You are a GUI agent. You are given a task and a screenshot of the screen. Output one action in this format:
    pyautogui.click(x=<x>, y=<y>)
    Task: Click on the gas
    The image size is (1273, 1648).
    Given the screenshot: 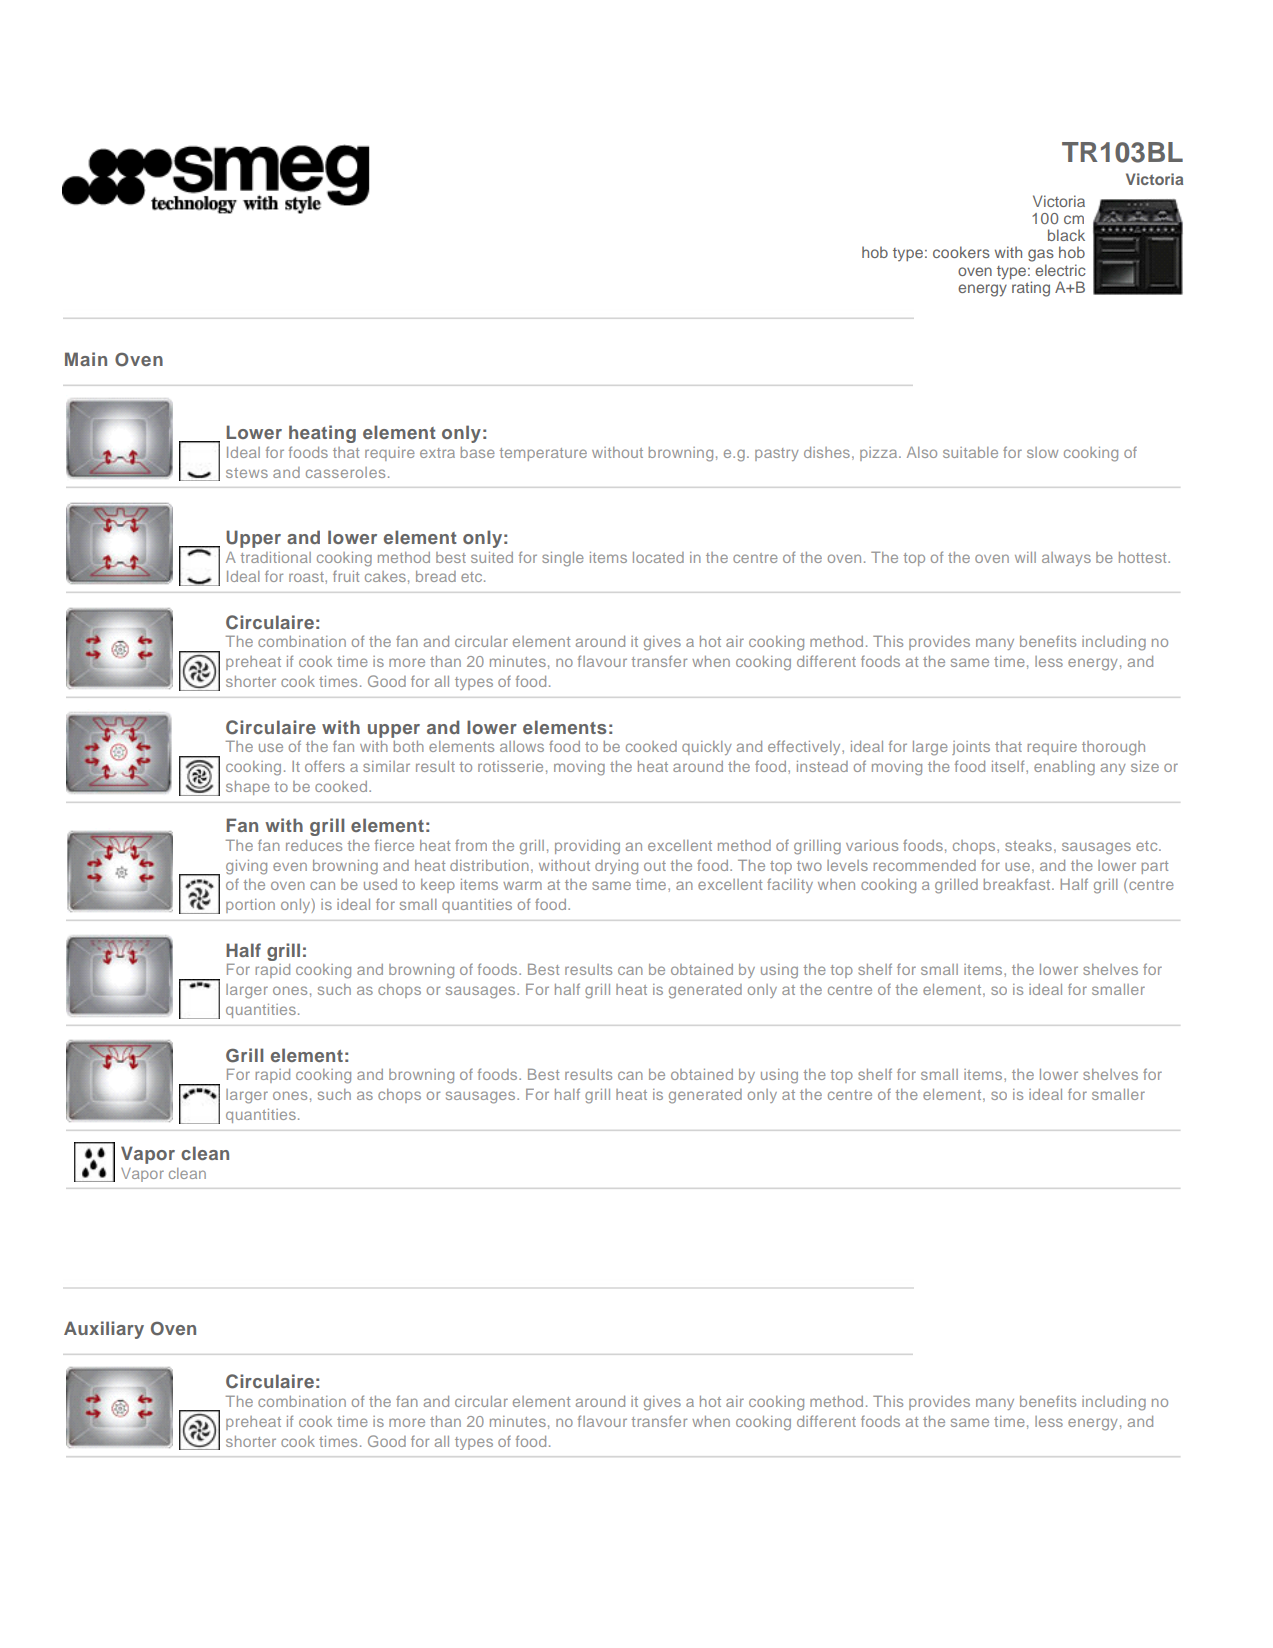 What is the action you would take?
    pyautogui.click(x=1041, y=255)
